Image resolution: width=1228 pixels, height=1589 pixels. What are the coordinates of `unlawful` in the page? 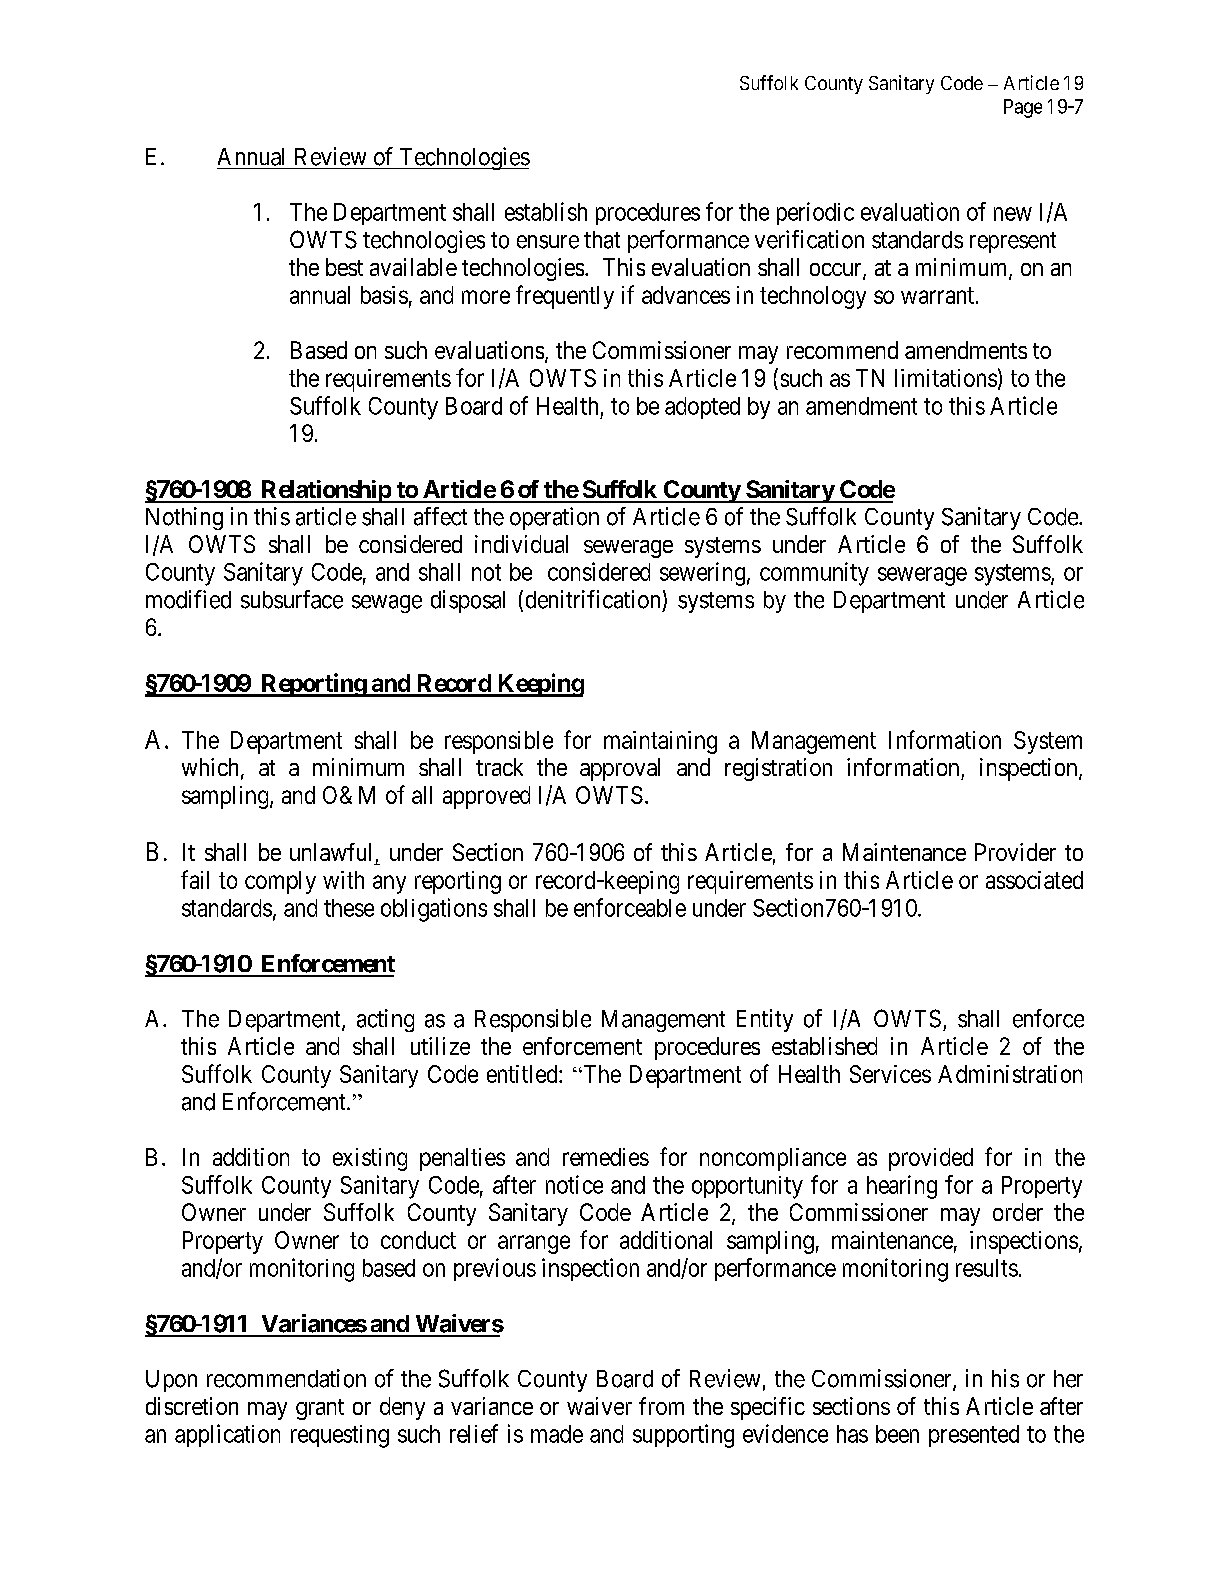 It's located at (330, 852).
